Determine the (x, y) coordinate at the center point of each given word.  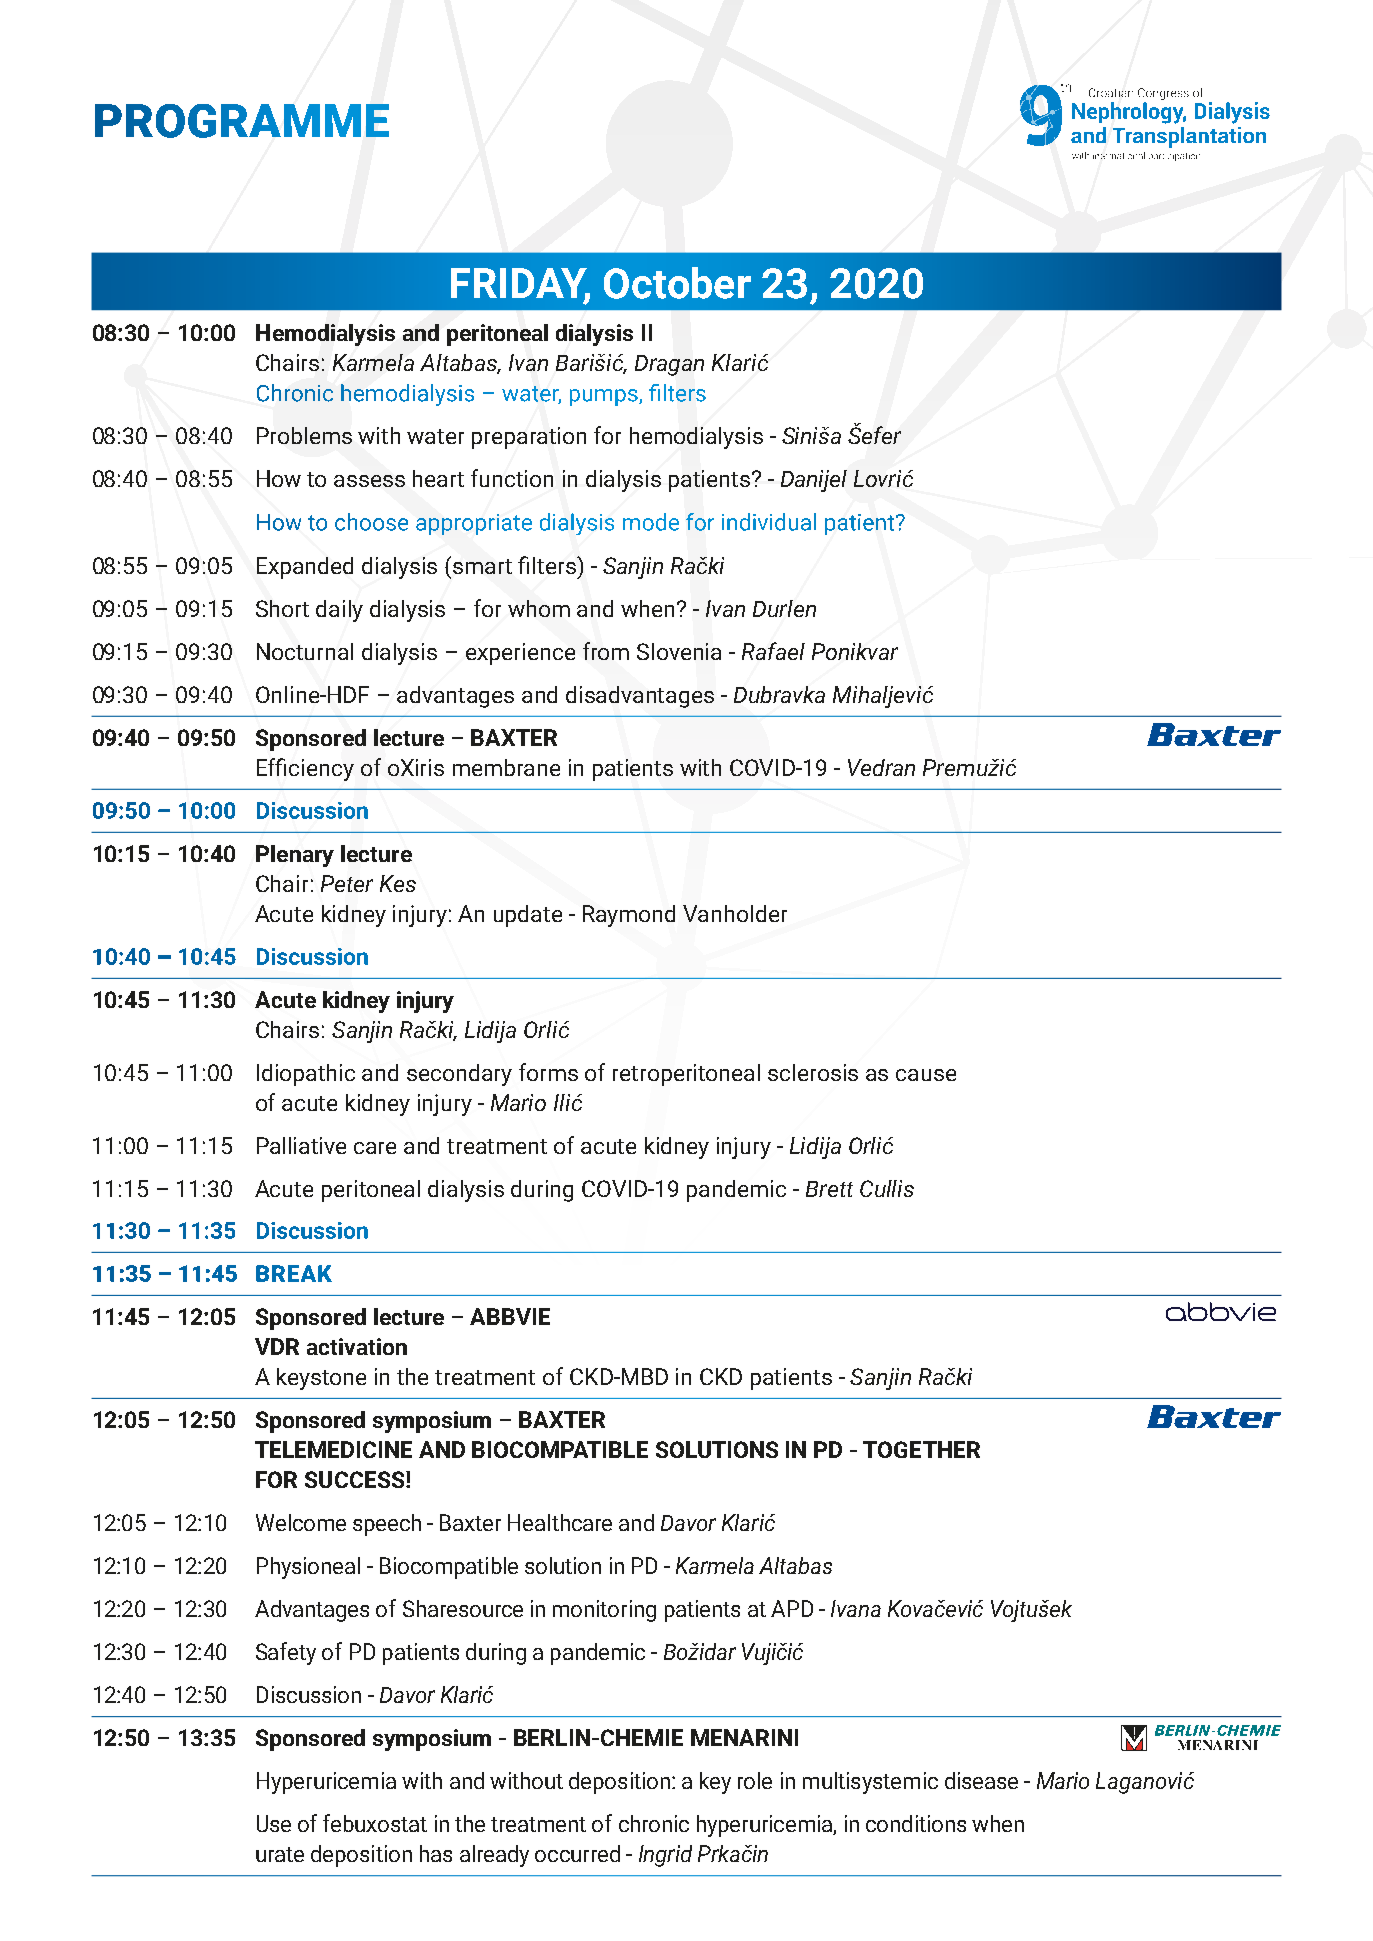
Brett (829, 1189)
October (677, 283)
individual (769, 522)
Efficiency (305, 769)
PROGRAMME (242, 121)
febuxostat (375, 1823)
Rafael (773, 651)
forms (548, 1072)
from (606, 651)
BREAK (294, 1273)
